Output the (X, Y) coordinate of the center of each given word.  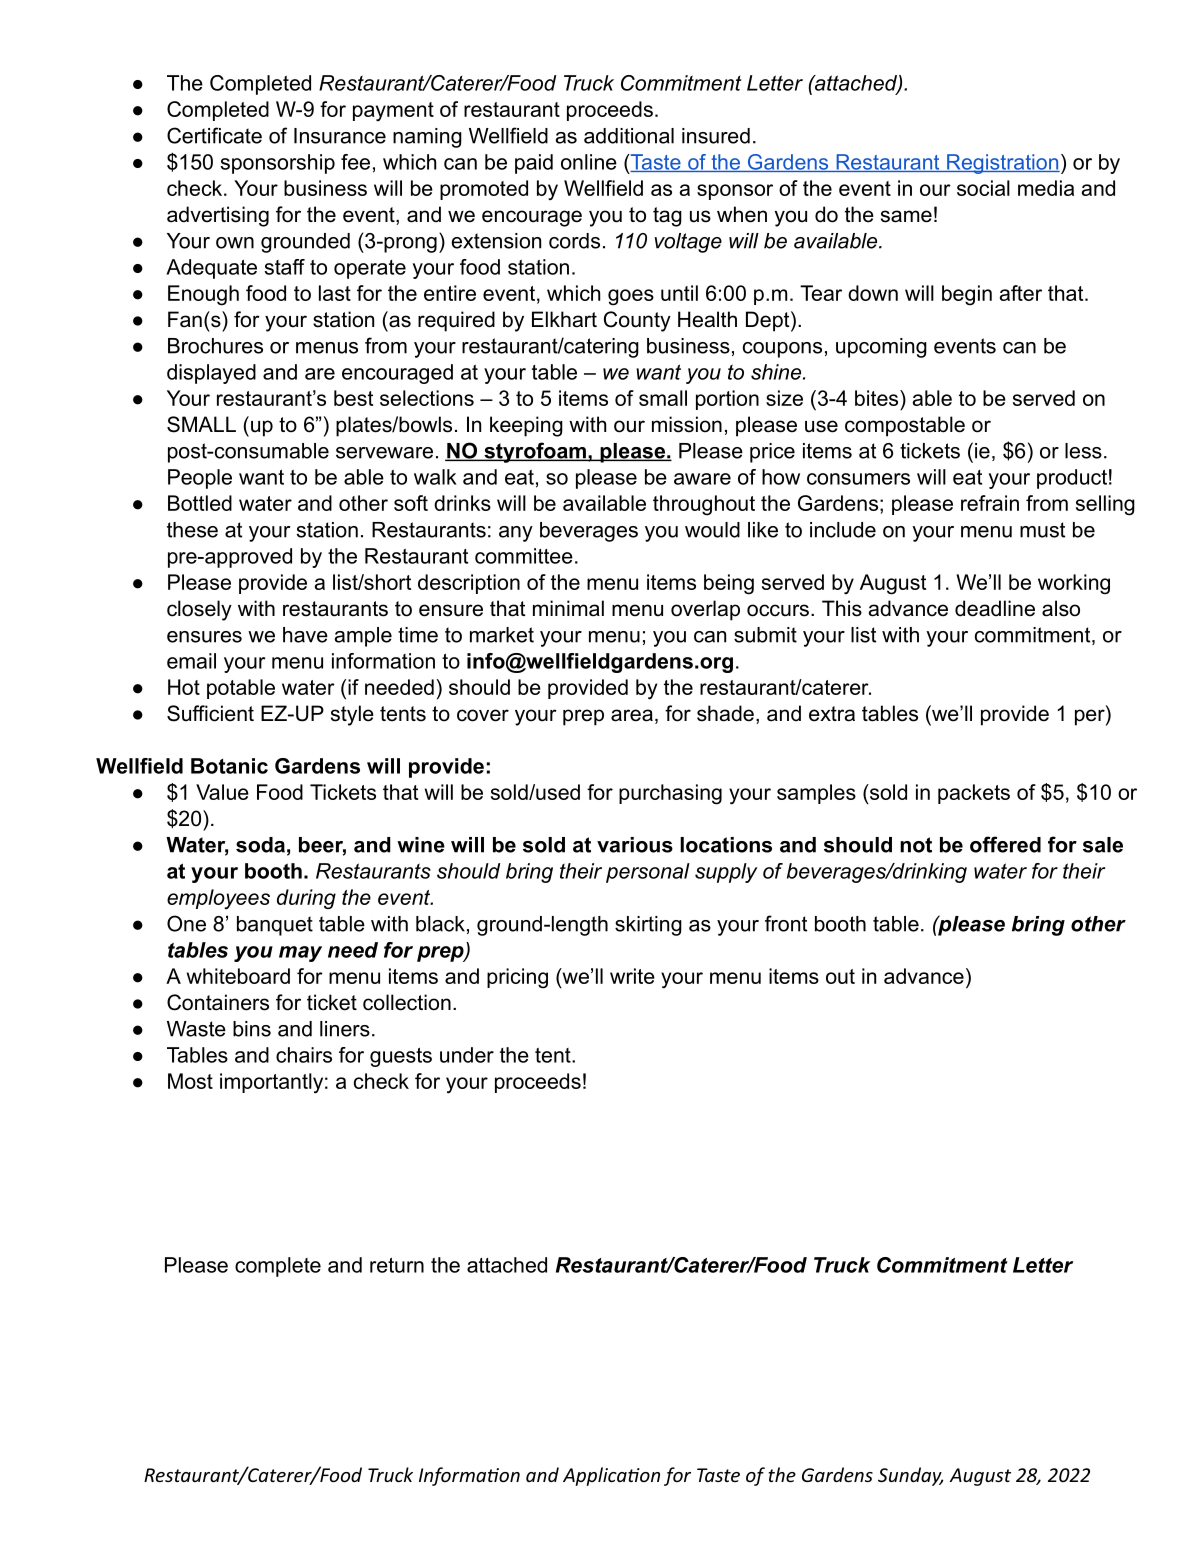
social (983, 188)
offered (1005, 844)
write (632, 976)
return (397, 1265)
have (305, 635)
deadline (995, 608)
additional (629, 136)
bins (252, 1029)
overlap (705, 610)
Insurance (340, 136)
